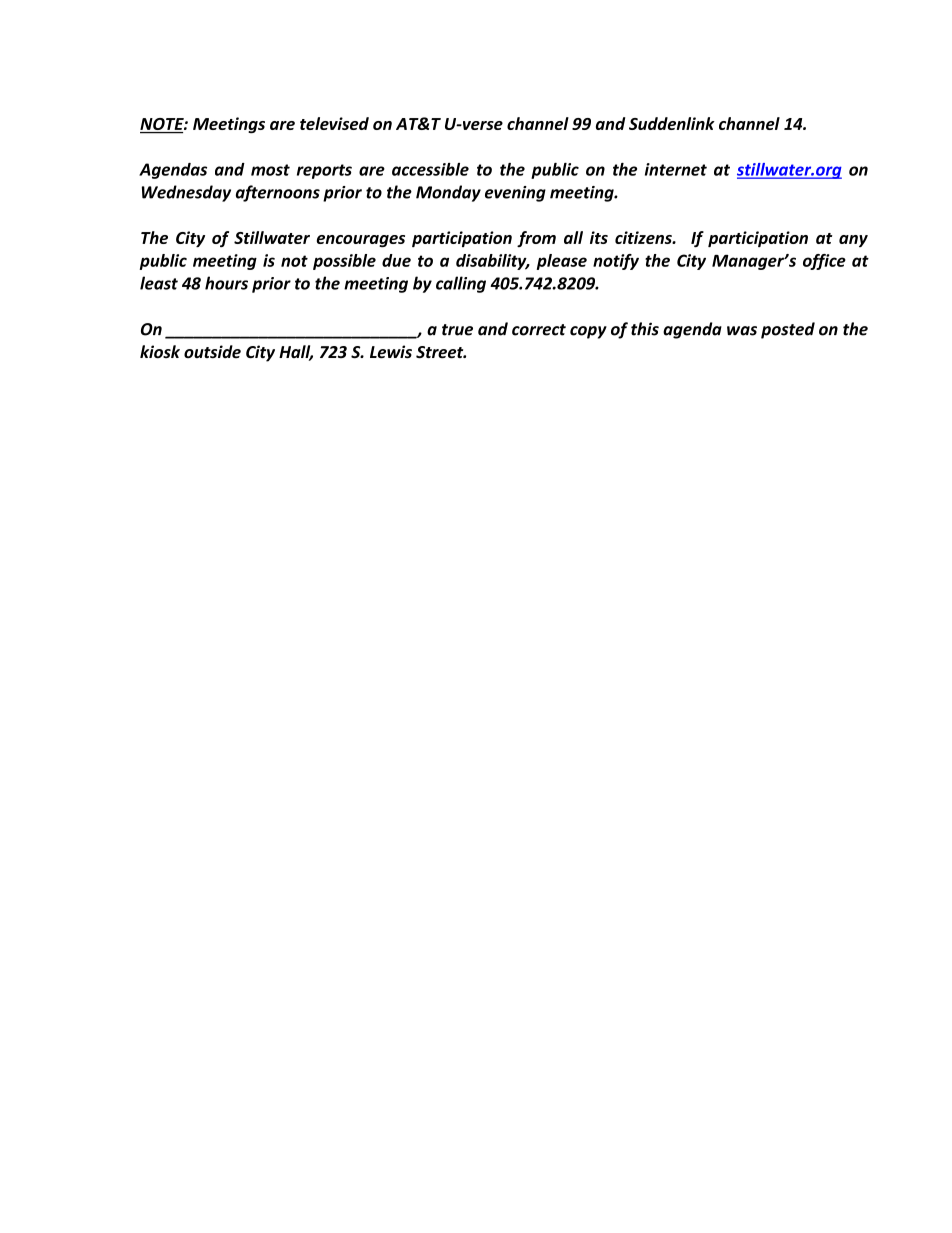 The height and width of the document is (1233, 952). What do you see at coordinates (515, 194) in the document?
I see `evening` at bounding box center [515, 194].
